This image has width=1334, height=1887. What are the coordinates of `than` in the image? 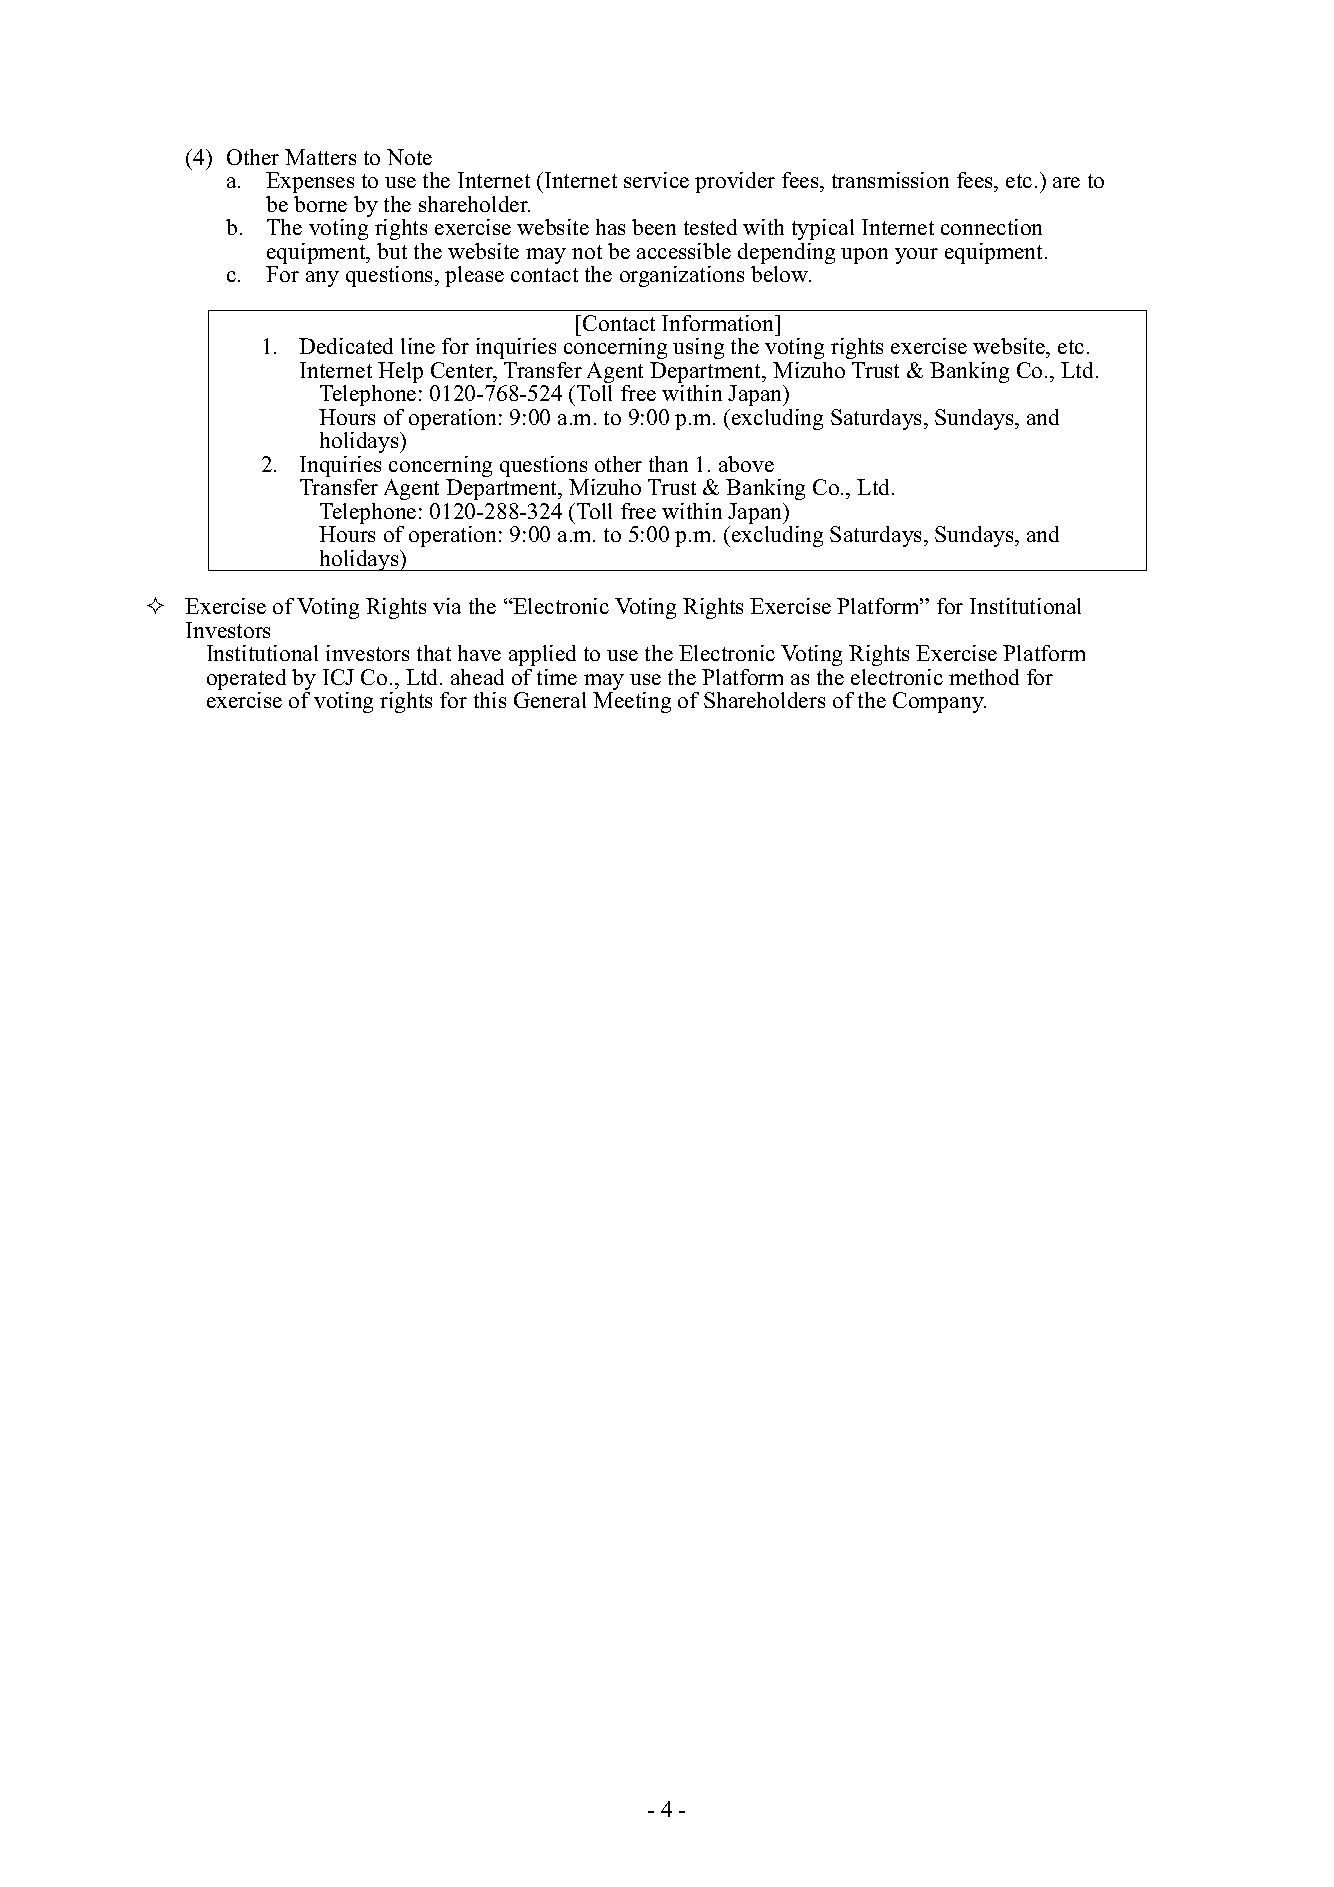 It's located at (668, 464).
